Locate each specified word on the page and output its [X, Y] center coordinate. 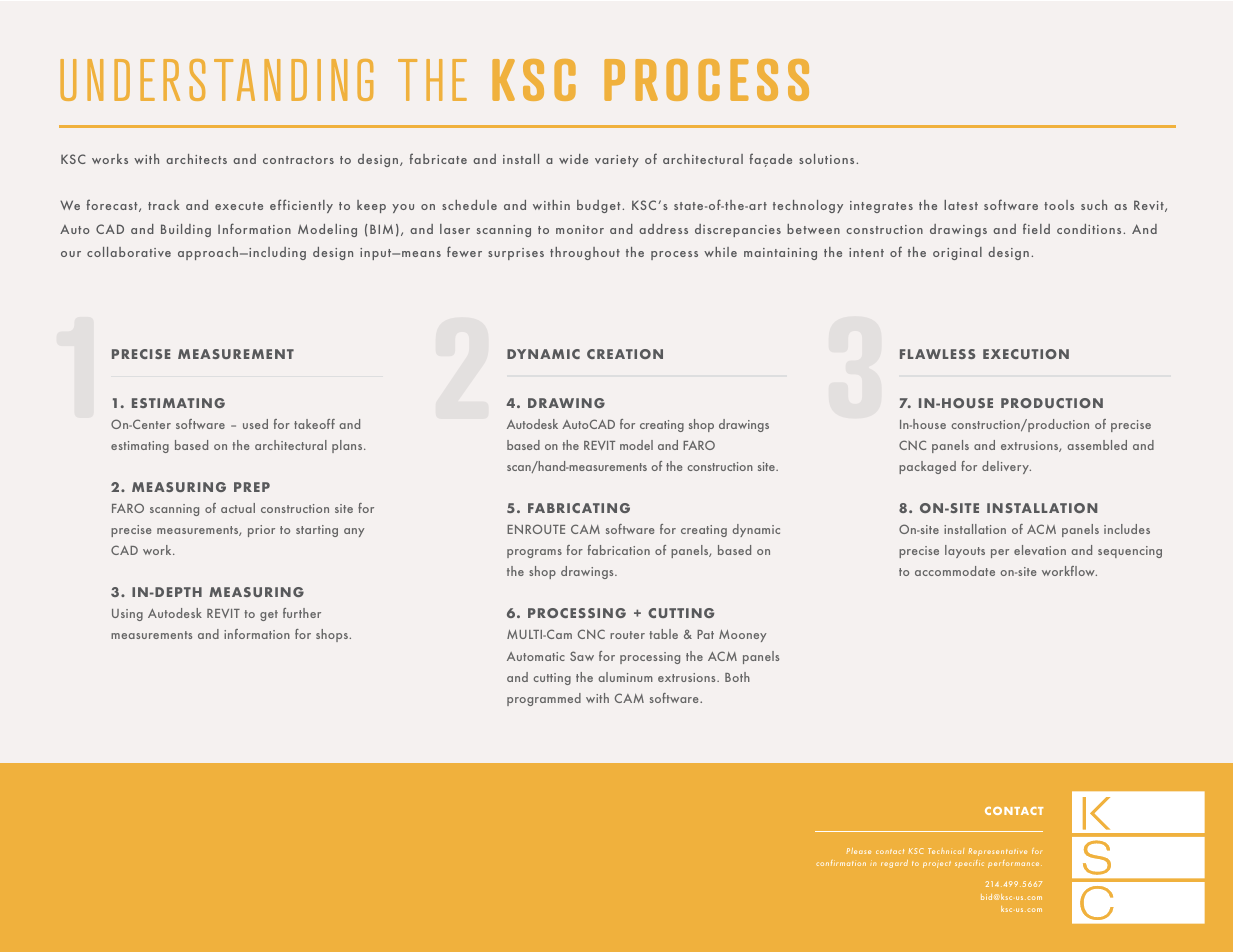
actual [238, 508]
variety [617, 161]
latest [961, 205]
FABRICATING [579, 508]
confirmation [841, 863]
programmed [544, 699]
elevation [1040, 550]
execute [239, 206]
